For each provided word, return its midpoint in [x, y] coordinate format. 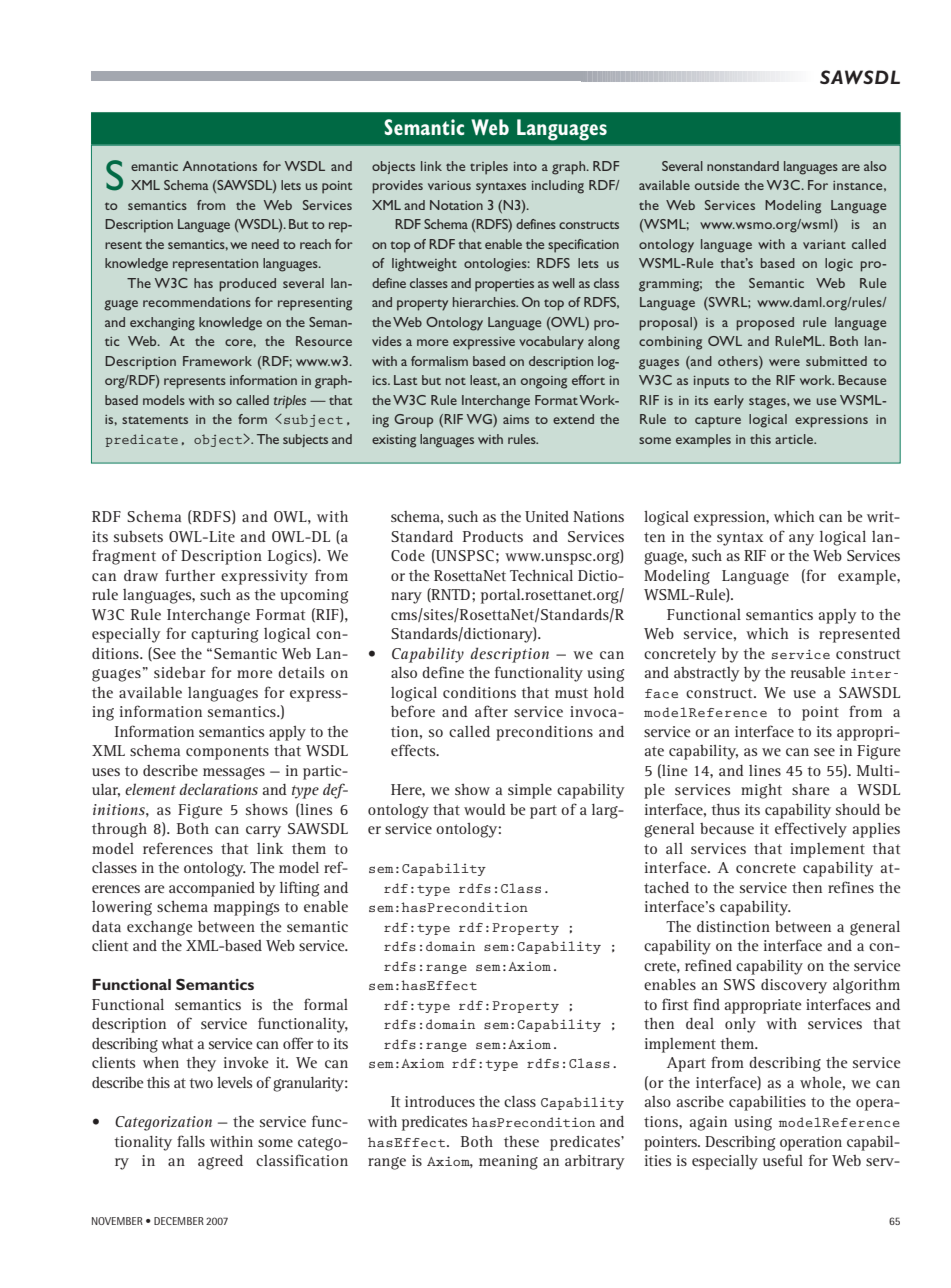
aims [516, 419]
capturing [224, 635]
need [265, 244]
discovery [794, 986]
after [491, 711]
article [795, 439]
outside [717, 185]
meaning [508, 1162]
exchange [159, 928]
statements [155, 420]
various [449, 185]
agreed [220, 1162]
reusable [818, 672]
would [485, 809]
